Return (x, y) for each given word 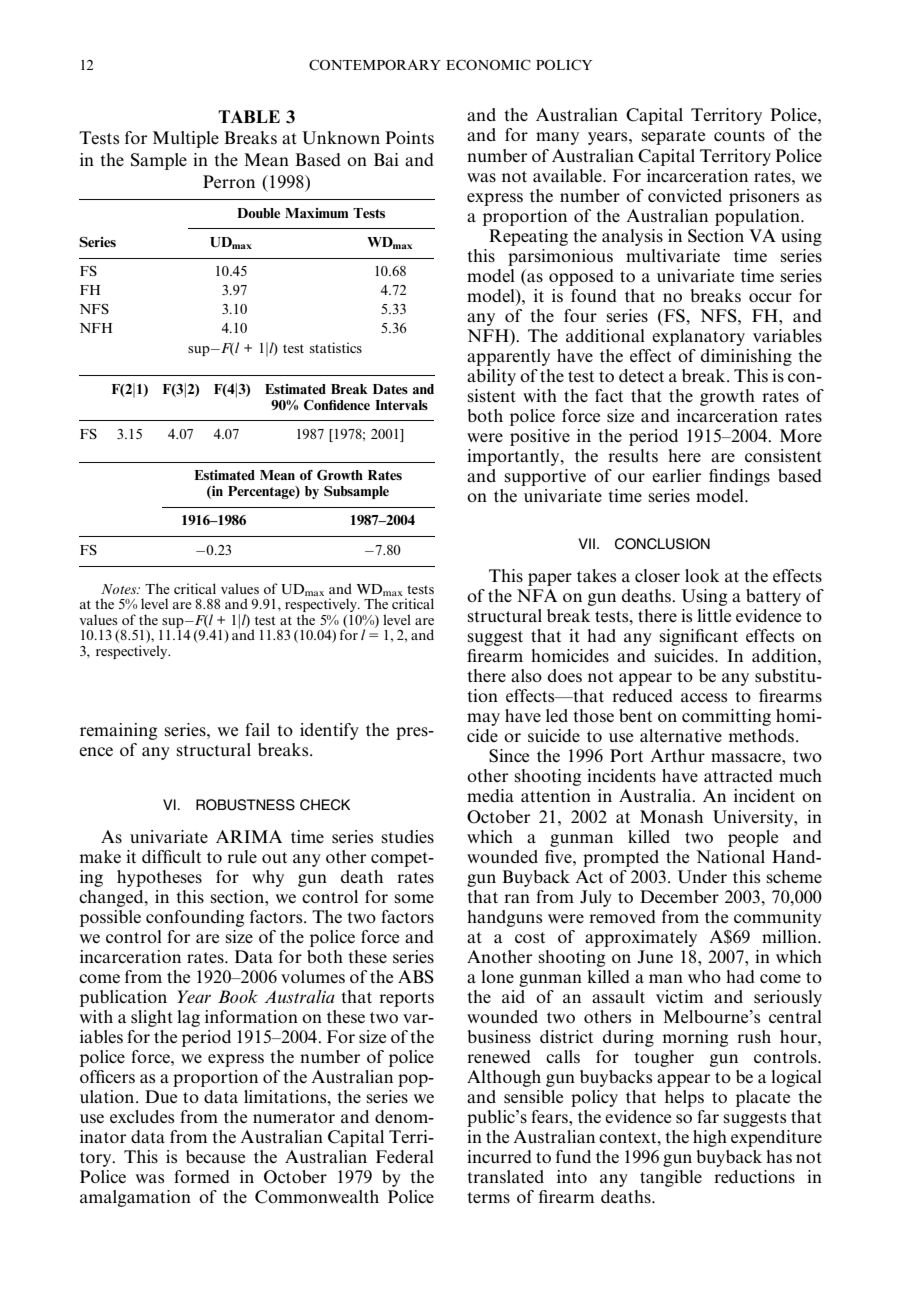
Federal (405, 1156)
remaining (118, 731)
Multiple (186, 139)
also (526, 676)
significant (698, 637)
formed (202, 1176)
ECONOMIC (488, 65)
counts (739, 136)
